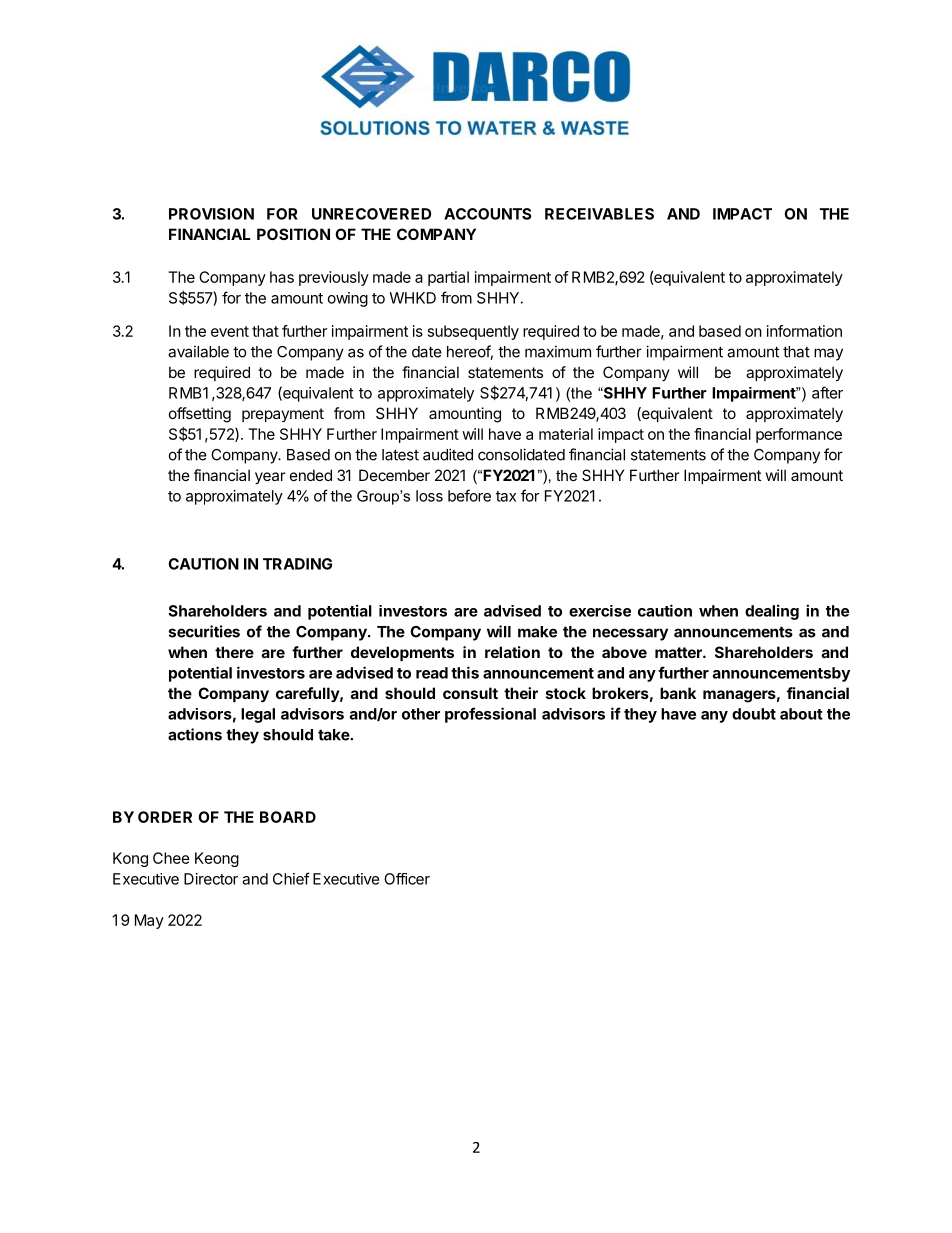 The image size is (952, 1233). Describe the element at coordinates (599, 214) in the page. I see `RECEIVABLES` at that location.
